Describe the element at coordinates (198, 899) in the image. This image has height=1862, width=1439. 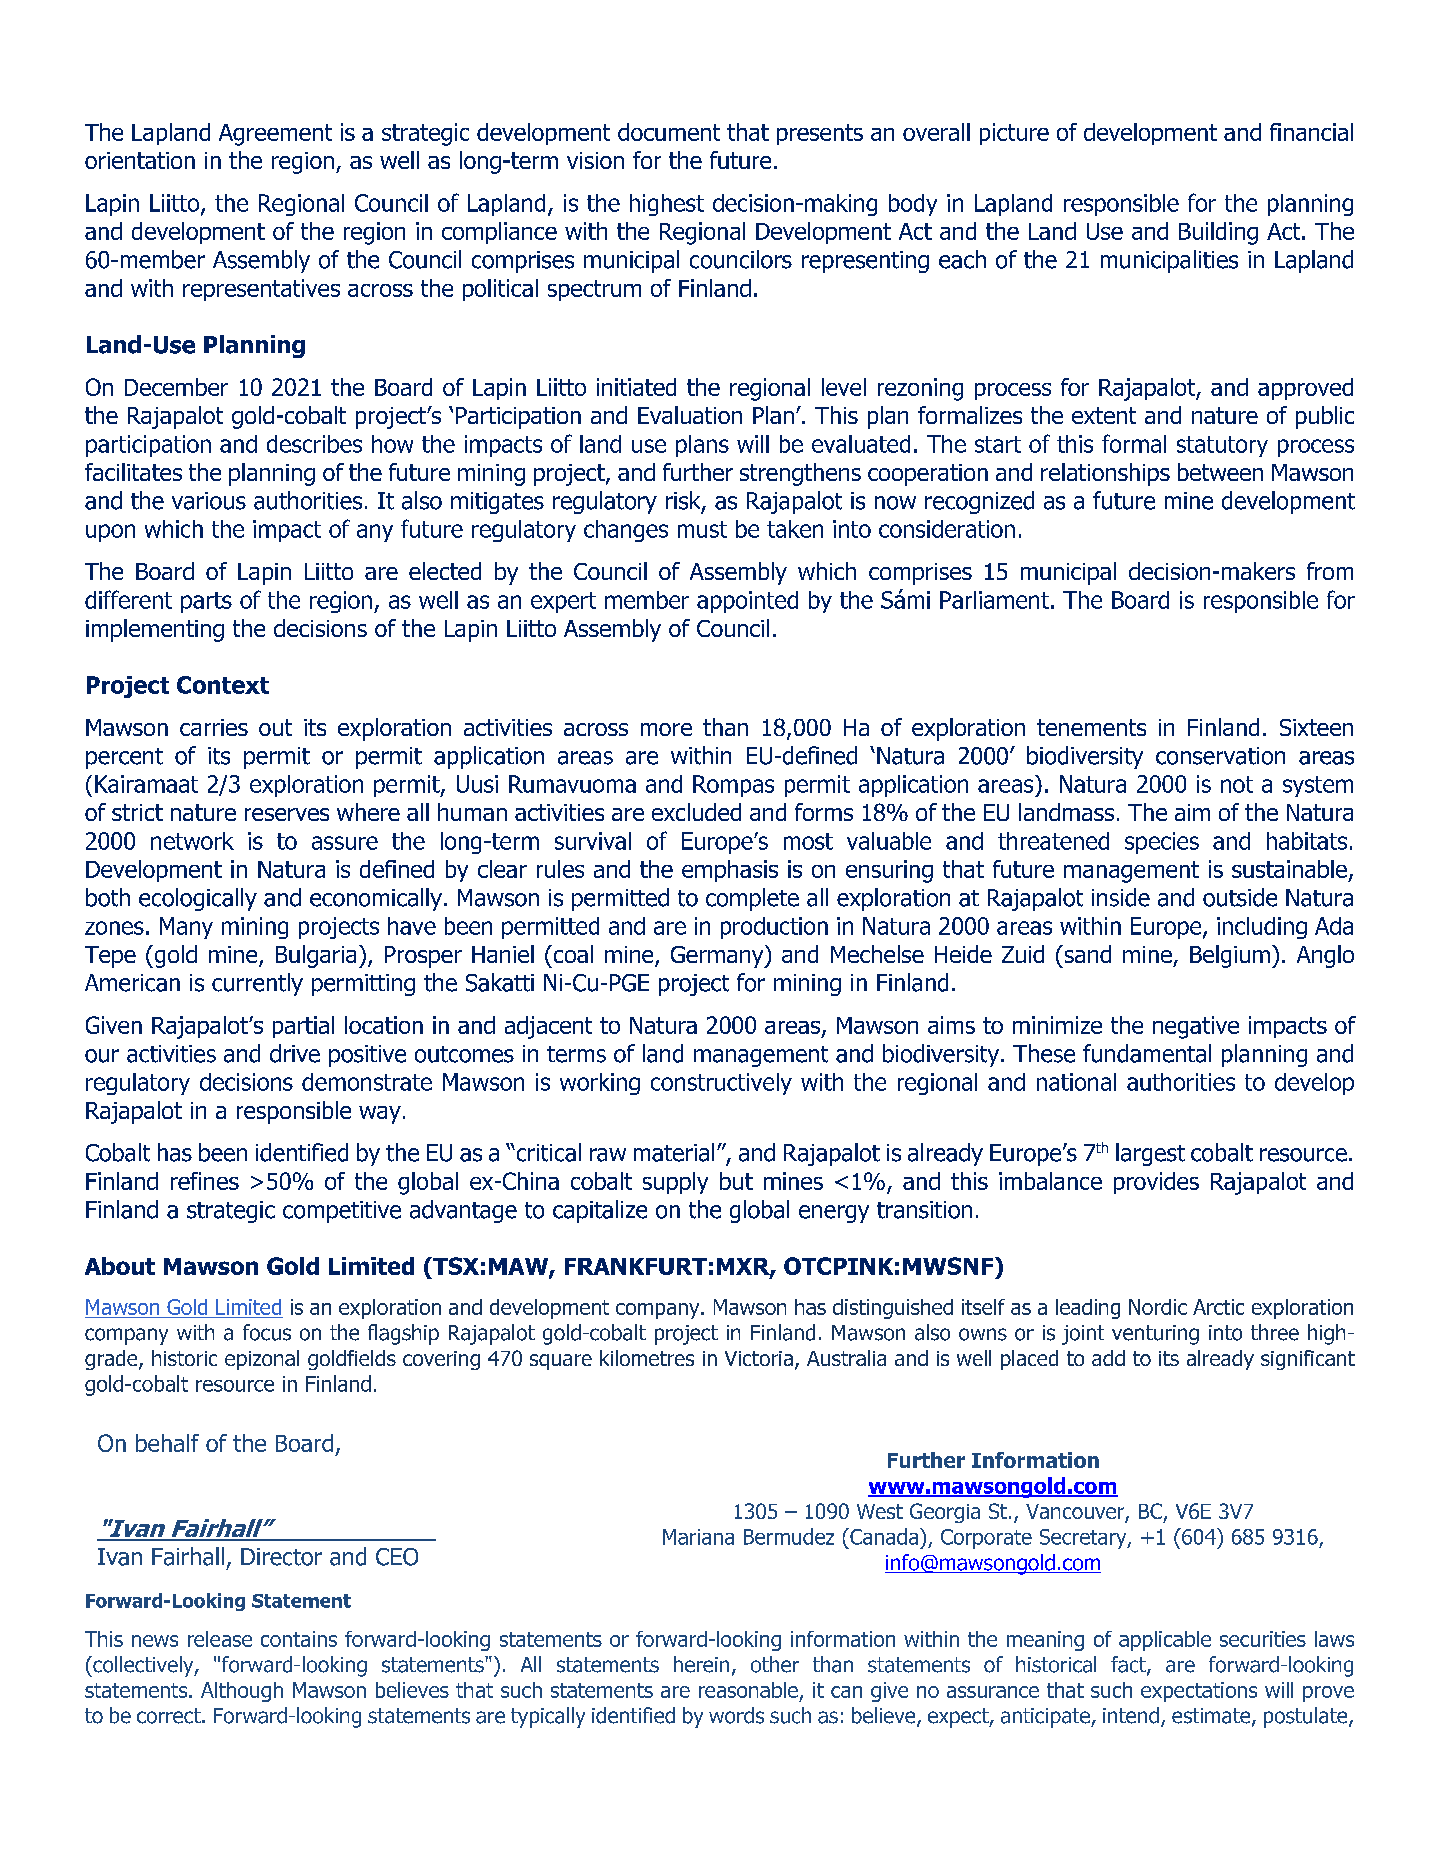
I see `ecologically` at that location.
